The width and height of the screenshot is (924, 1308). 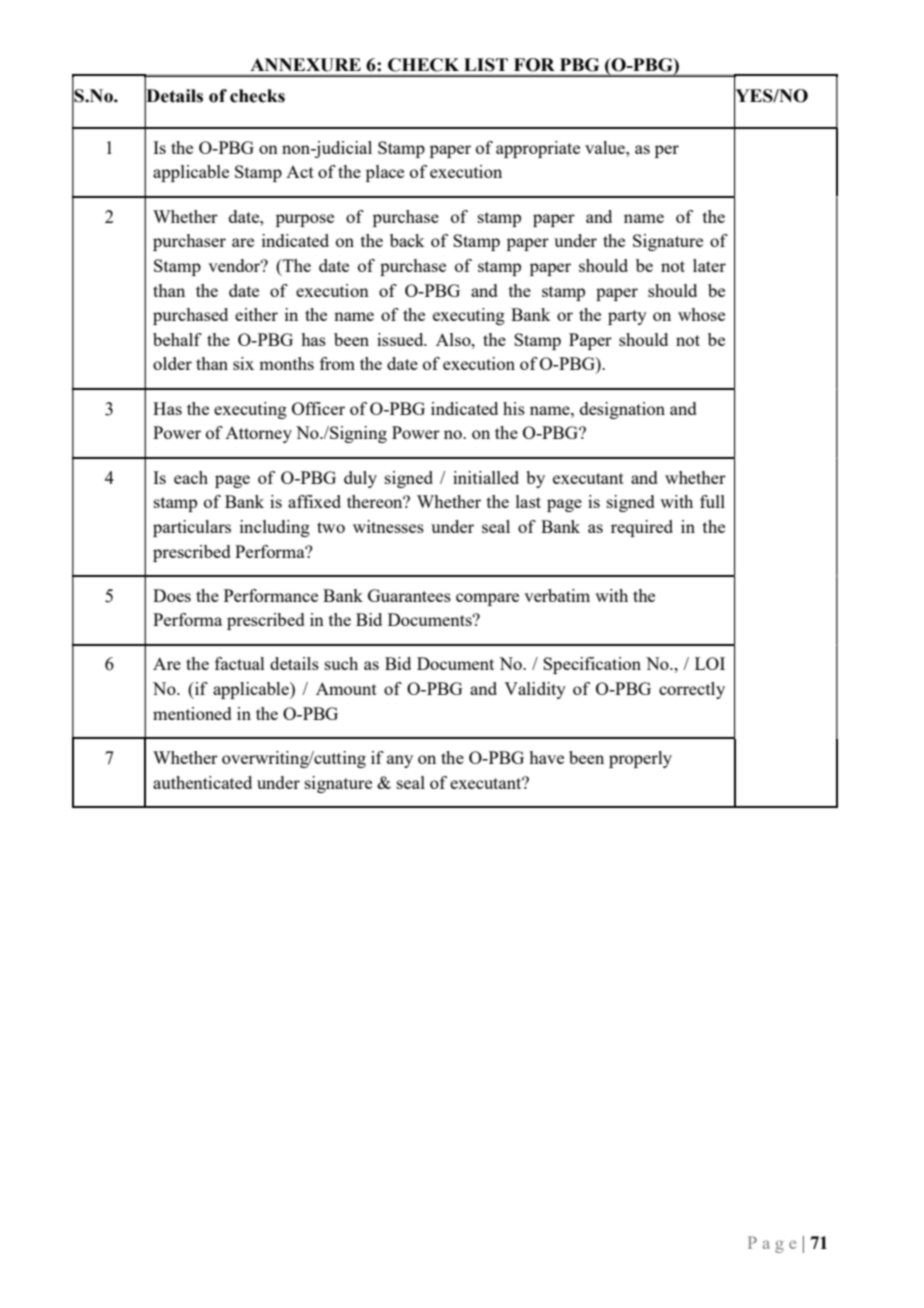 What do you see at coordinates (400, 761) in the screenshot?
I see `any` at bounding box center [400, 761].
